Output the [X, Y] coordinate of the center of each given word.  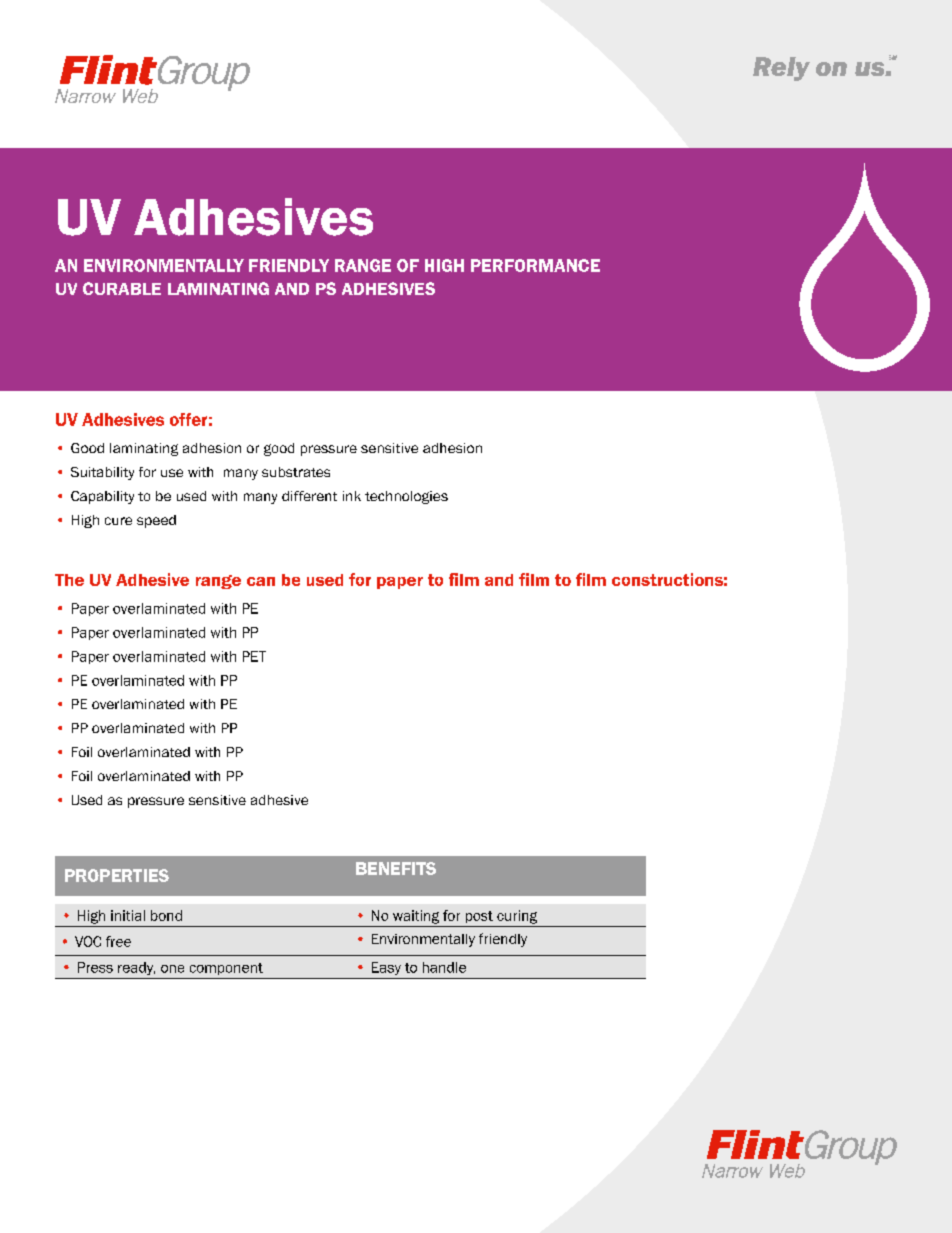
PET [254, 656]
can [261, 581]
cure [118, 521]
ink [352, 496]
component [226, 969]
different [309, 496]
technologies [406, 497]
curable [122, 288]
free [118, 941]
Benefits [396, 868]
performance [535, 265]
